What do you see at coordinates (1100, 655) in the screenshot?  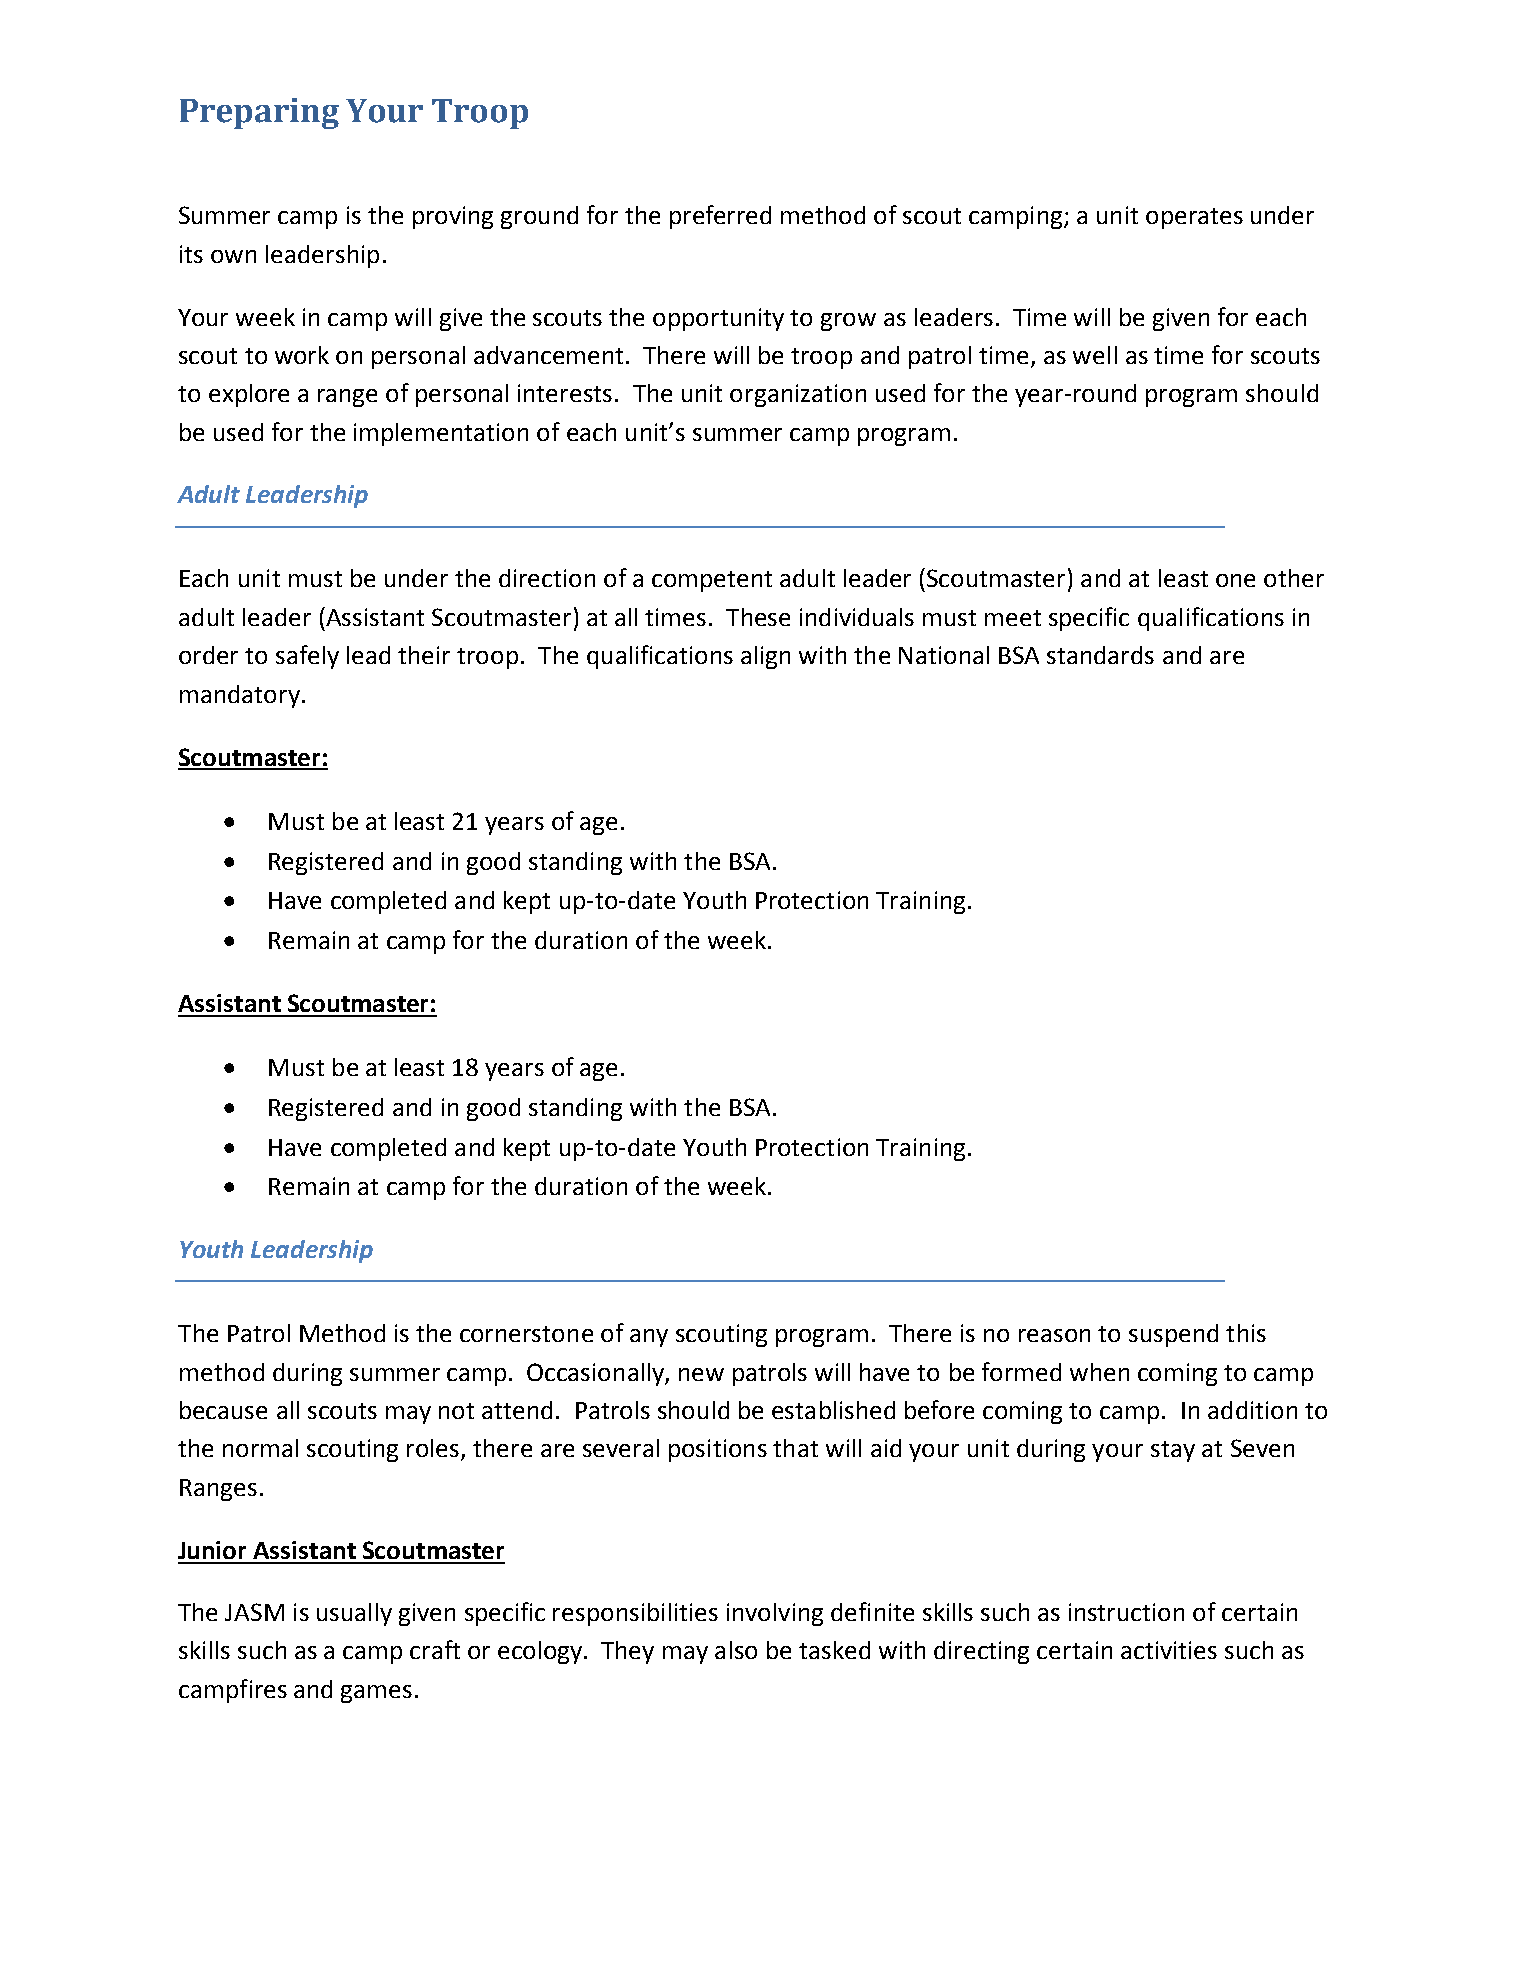 I see `standards` at bounding box center [1100, 655].
